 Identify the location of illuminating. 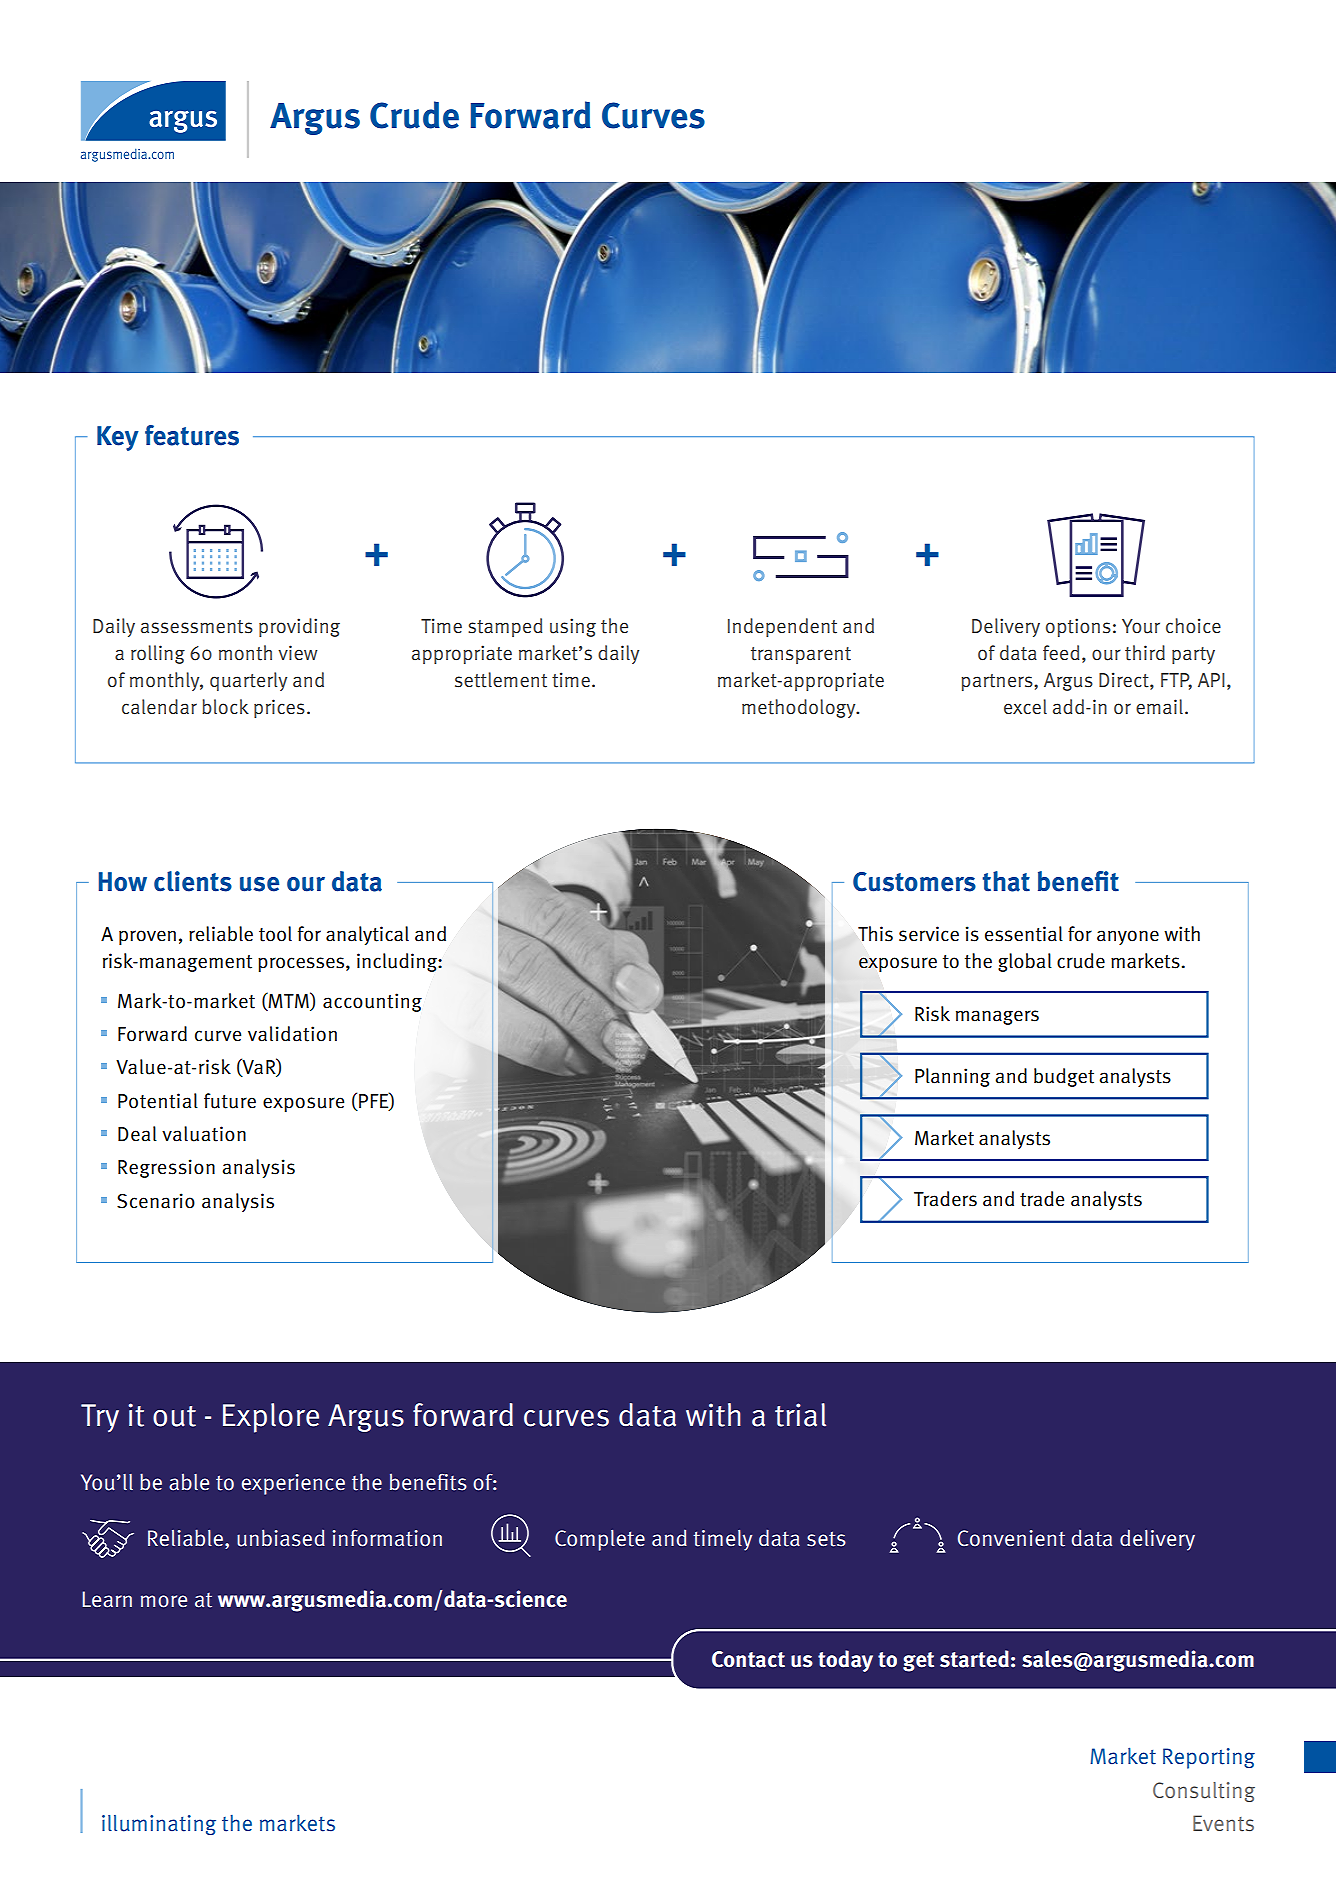
(159, 1825).
